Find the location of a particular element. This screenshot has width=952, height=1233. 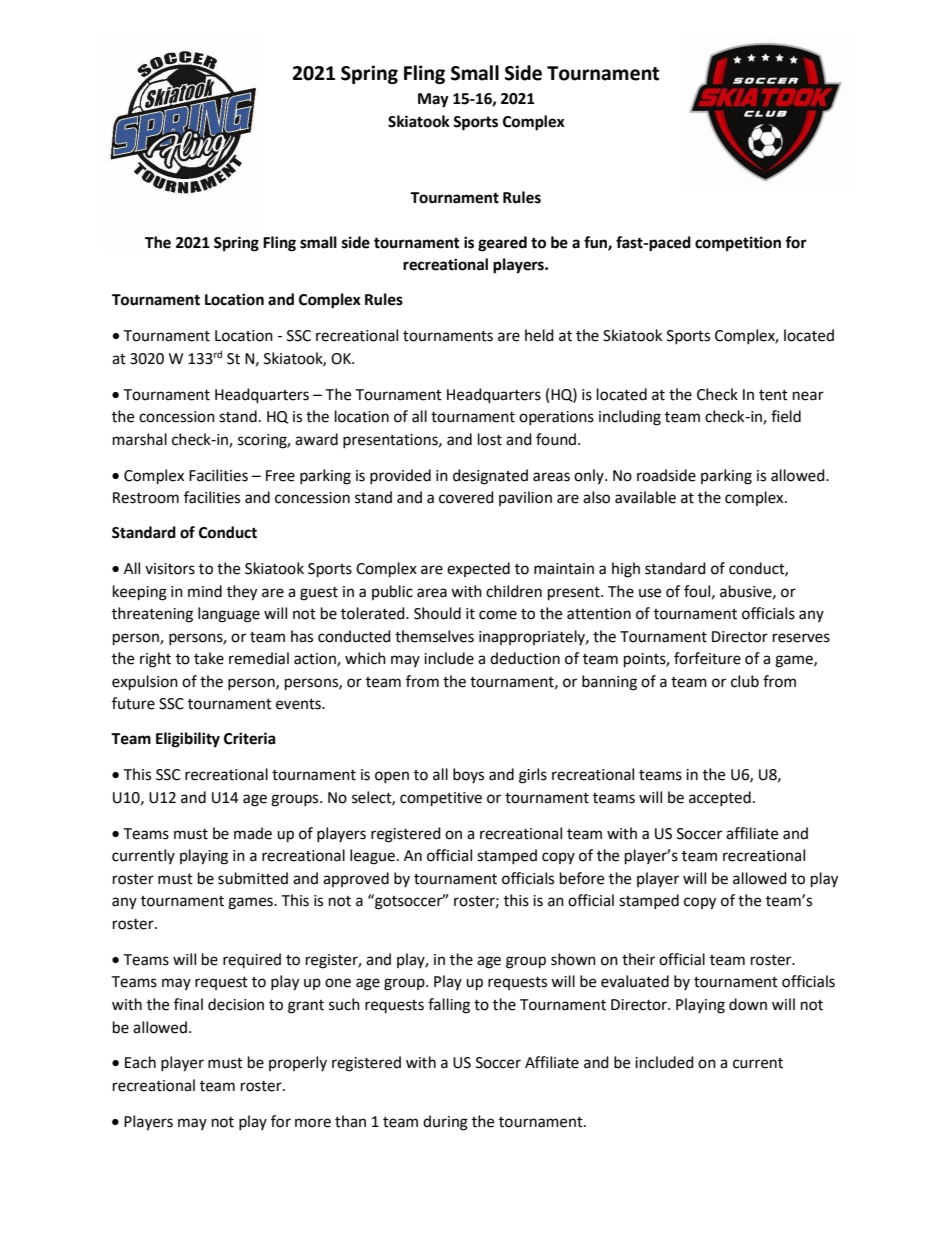

down is located at coordinates (748, 1004).
